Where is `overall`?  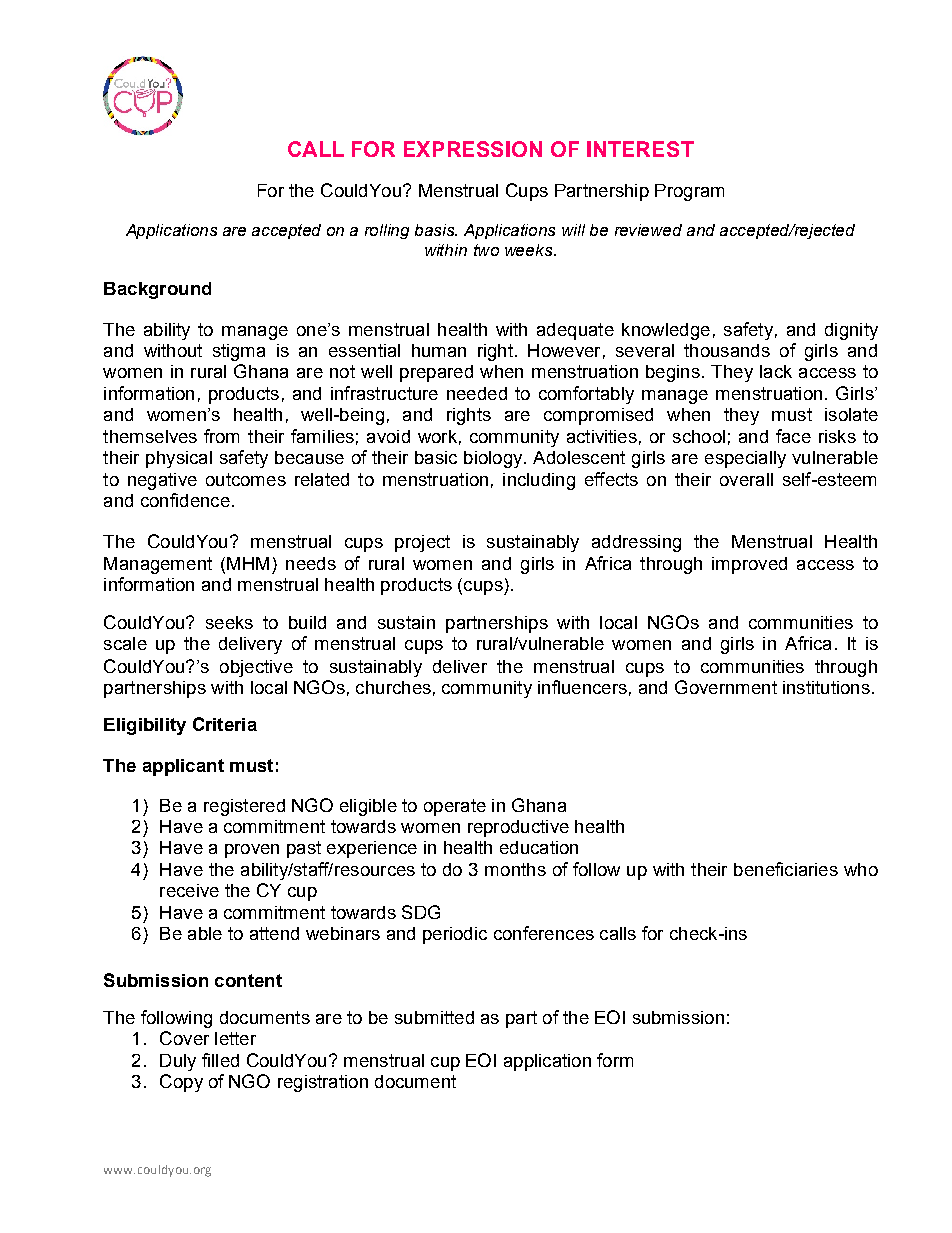
overall is located at coordinates (746, 479).
